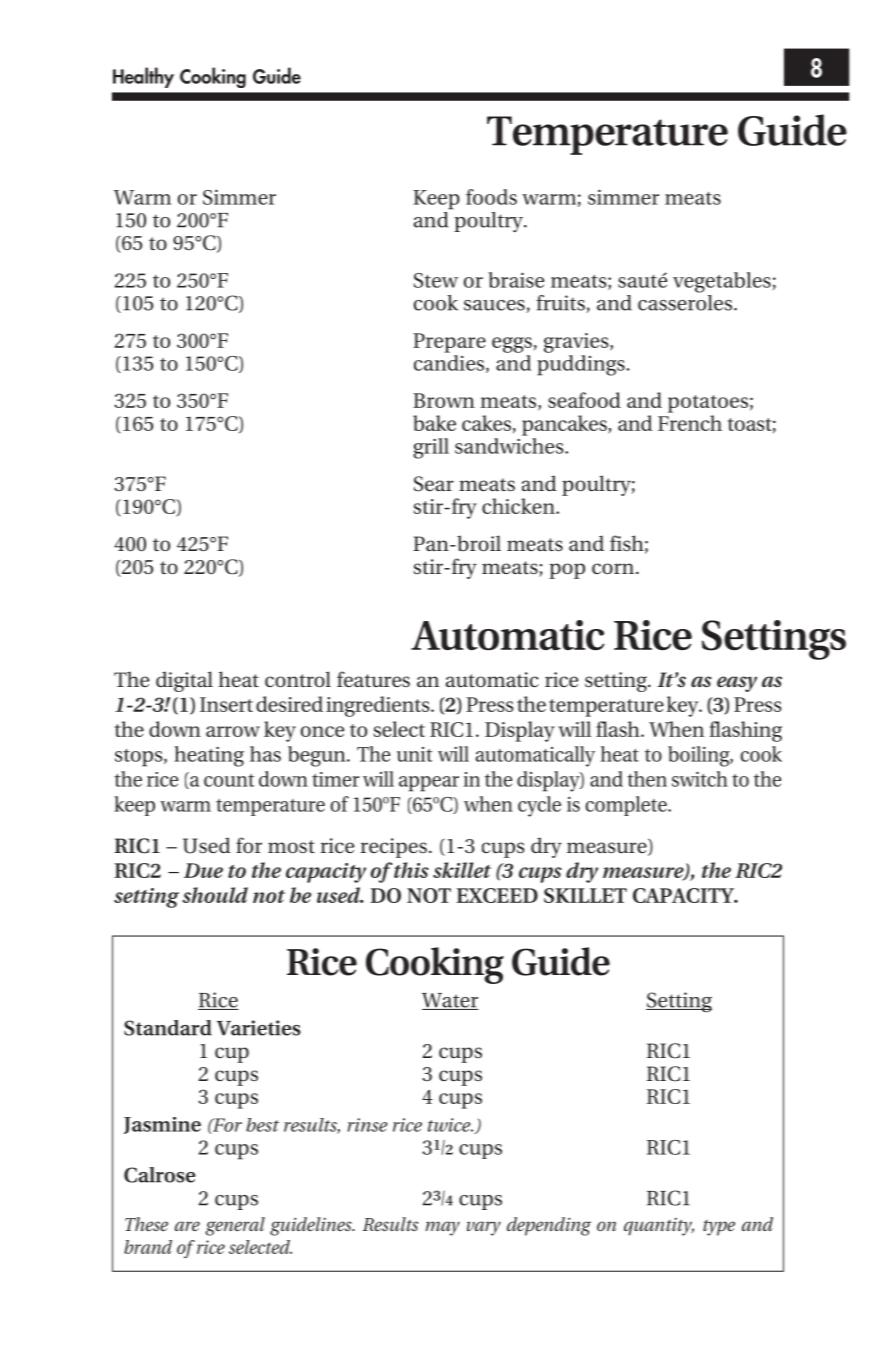 This screenshot has height=1345, width=896. What do you see at coordinates (235, 1226) in the screenshot?
I see `general` at bounding box center [235, 1226].
